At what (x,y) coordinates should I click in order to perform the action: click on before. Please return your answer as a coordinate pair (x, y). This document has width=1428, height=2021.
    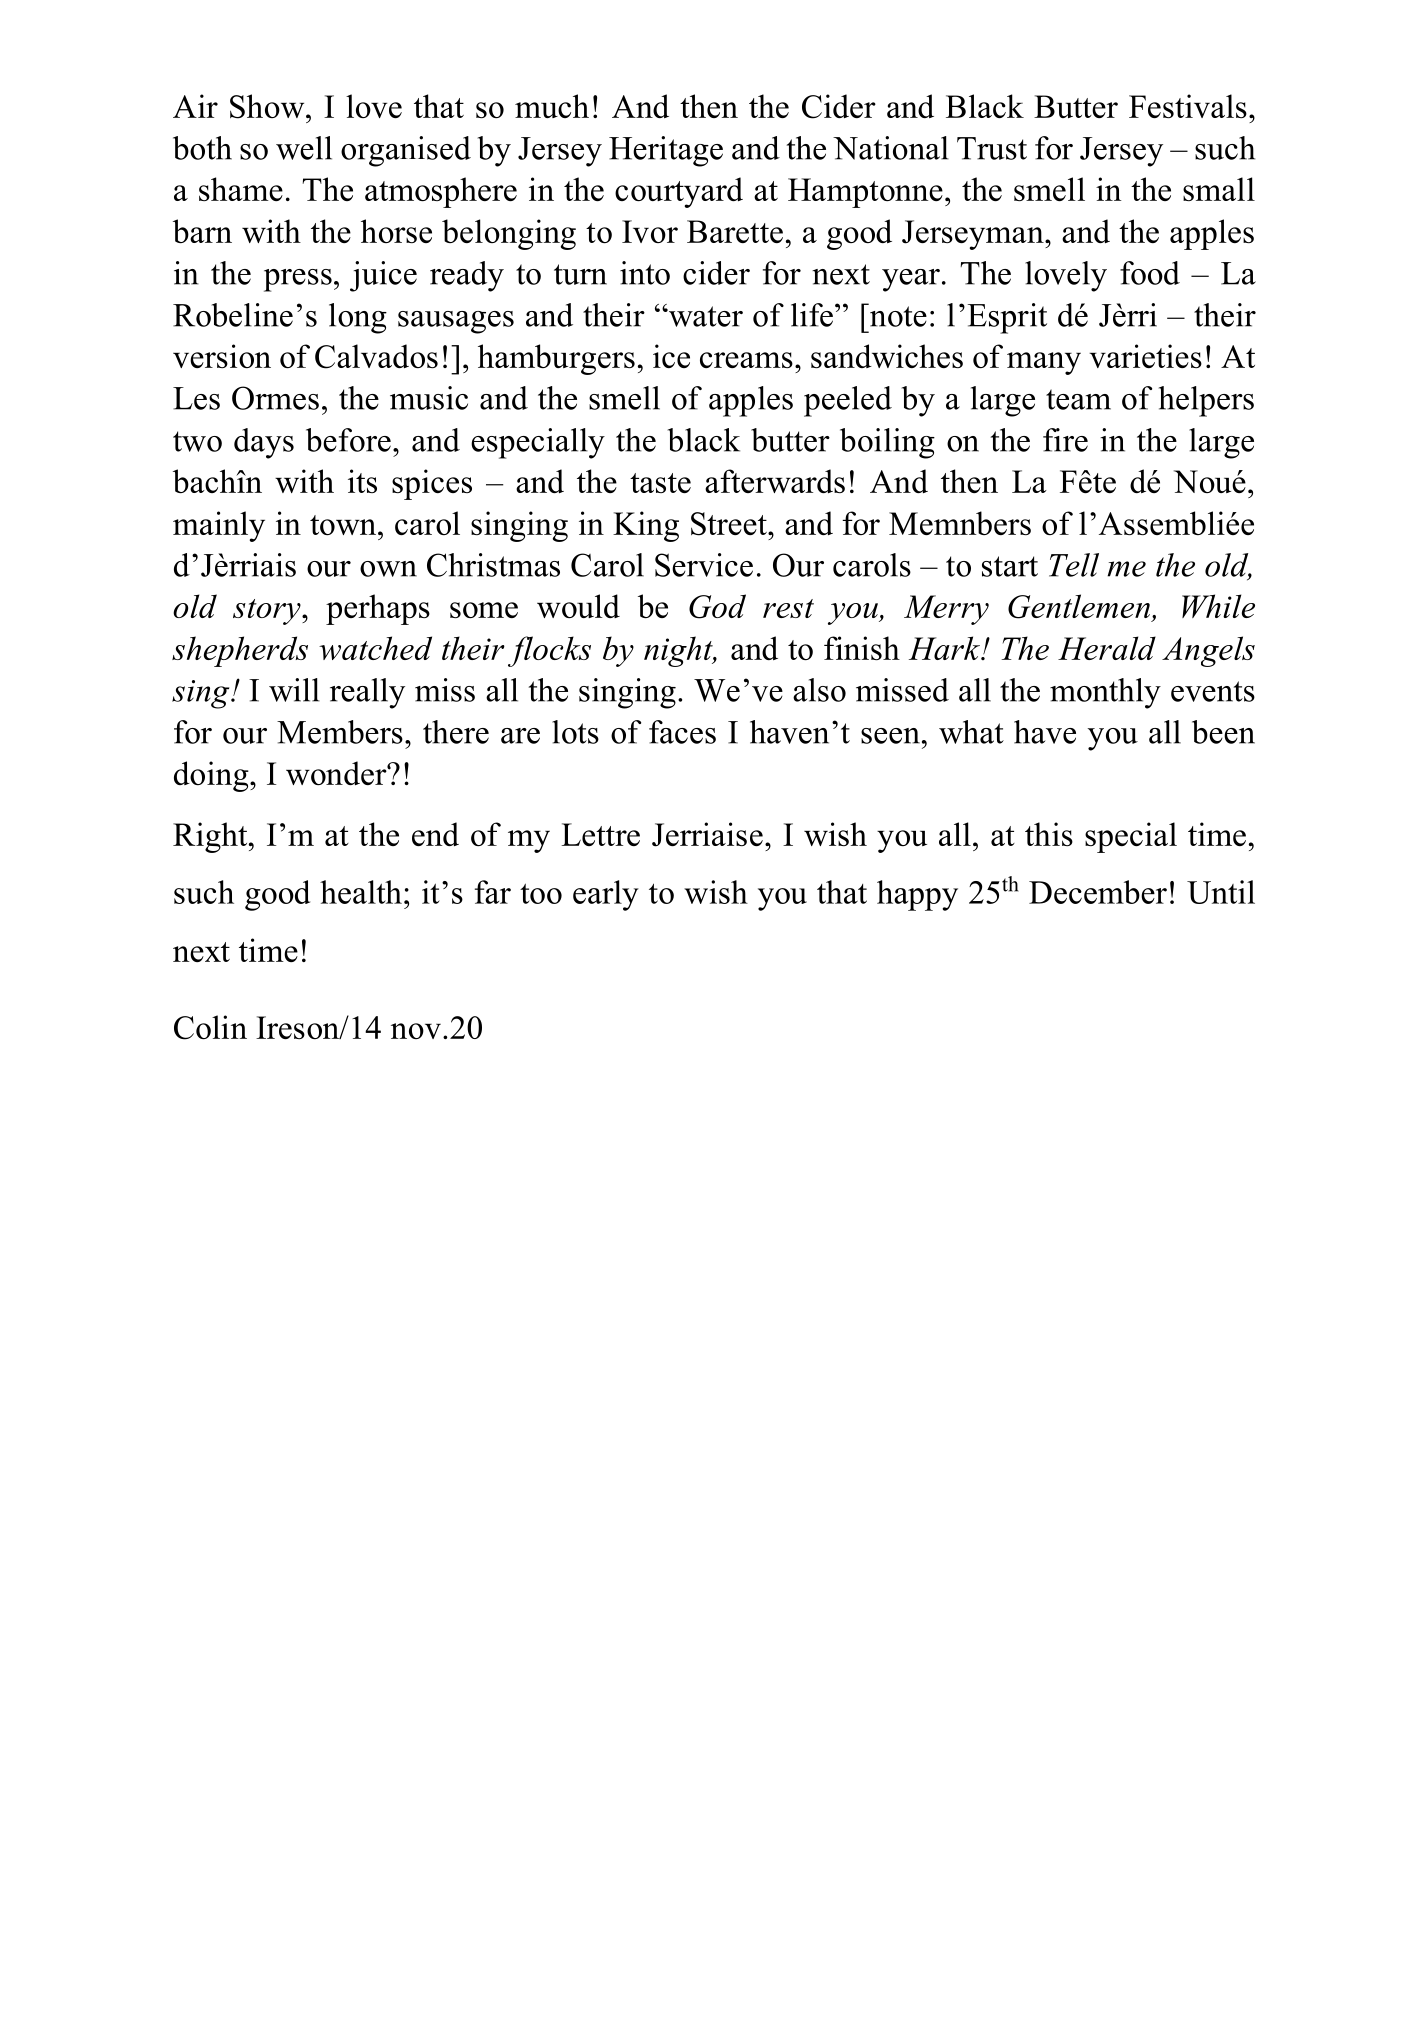
    Looking at the image, I should click on (348, 440).
